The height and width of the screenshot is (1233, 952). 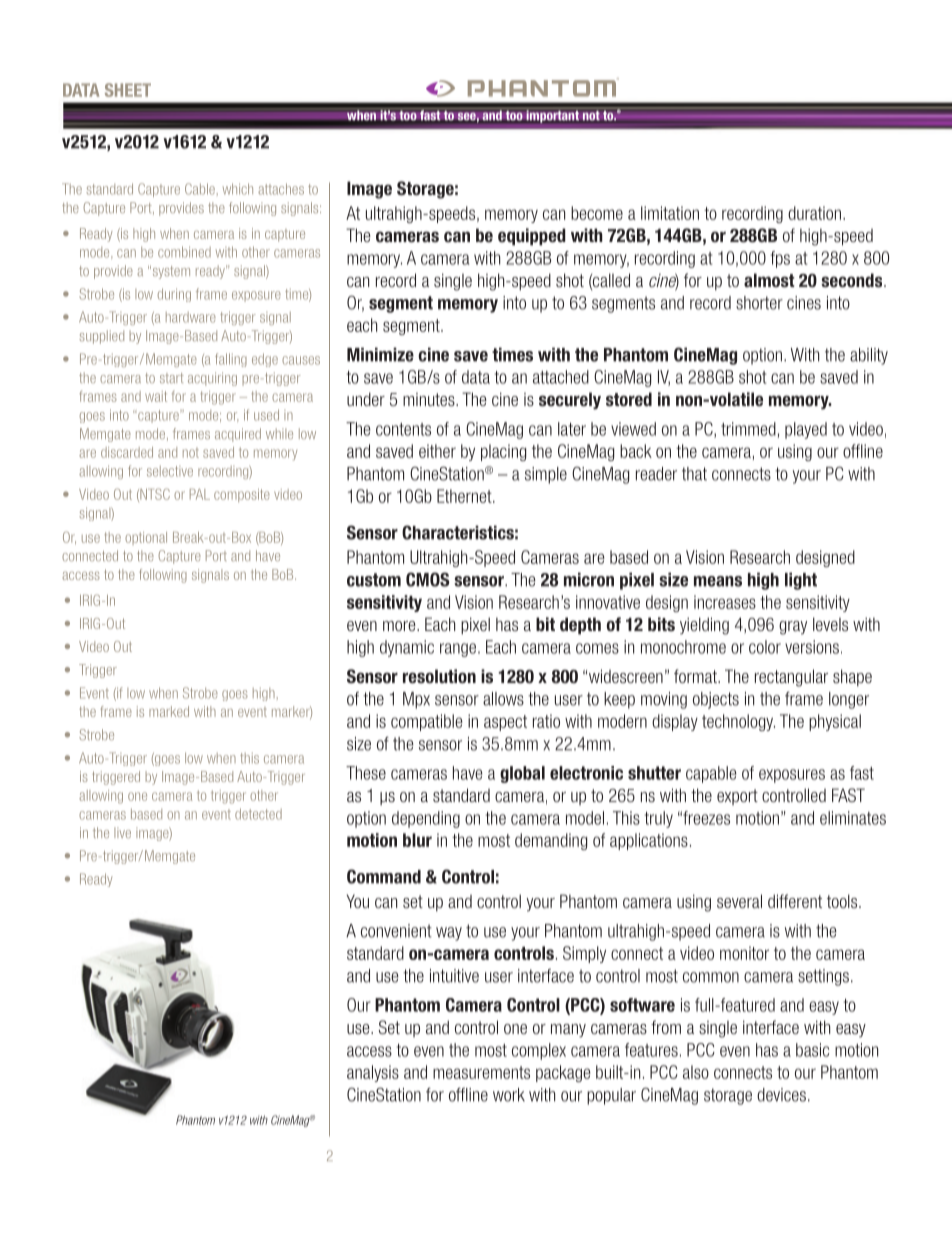 I want to click on attached, so click(x=561, y=377).
